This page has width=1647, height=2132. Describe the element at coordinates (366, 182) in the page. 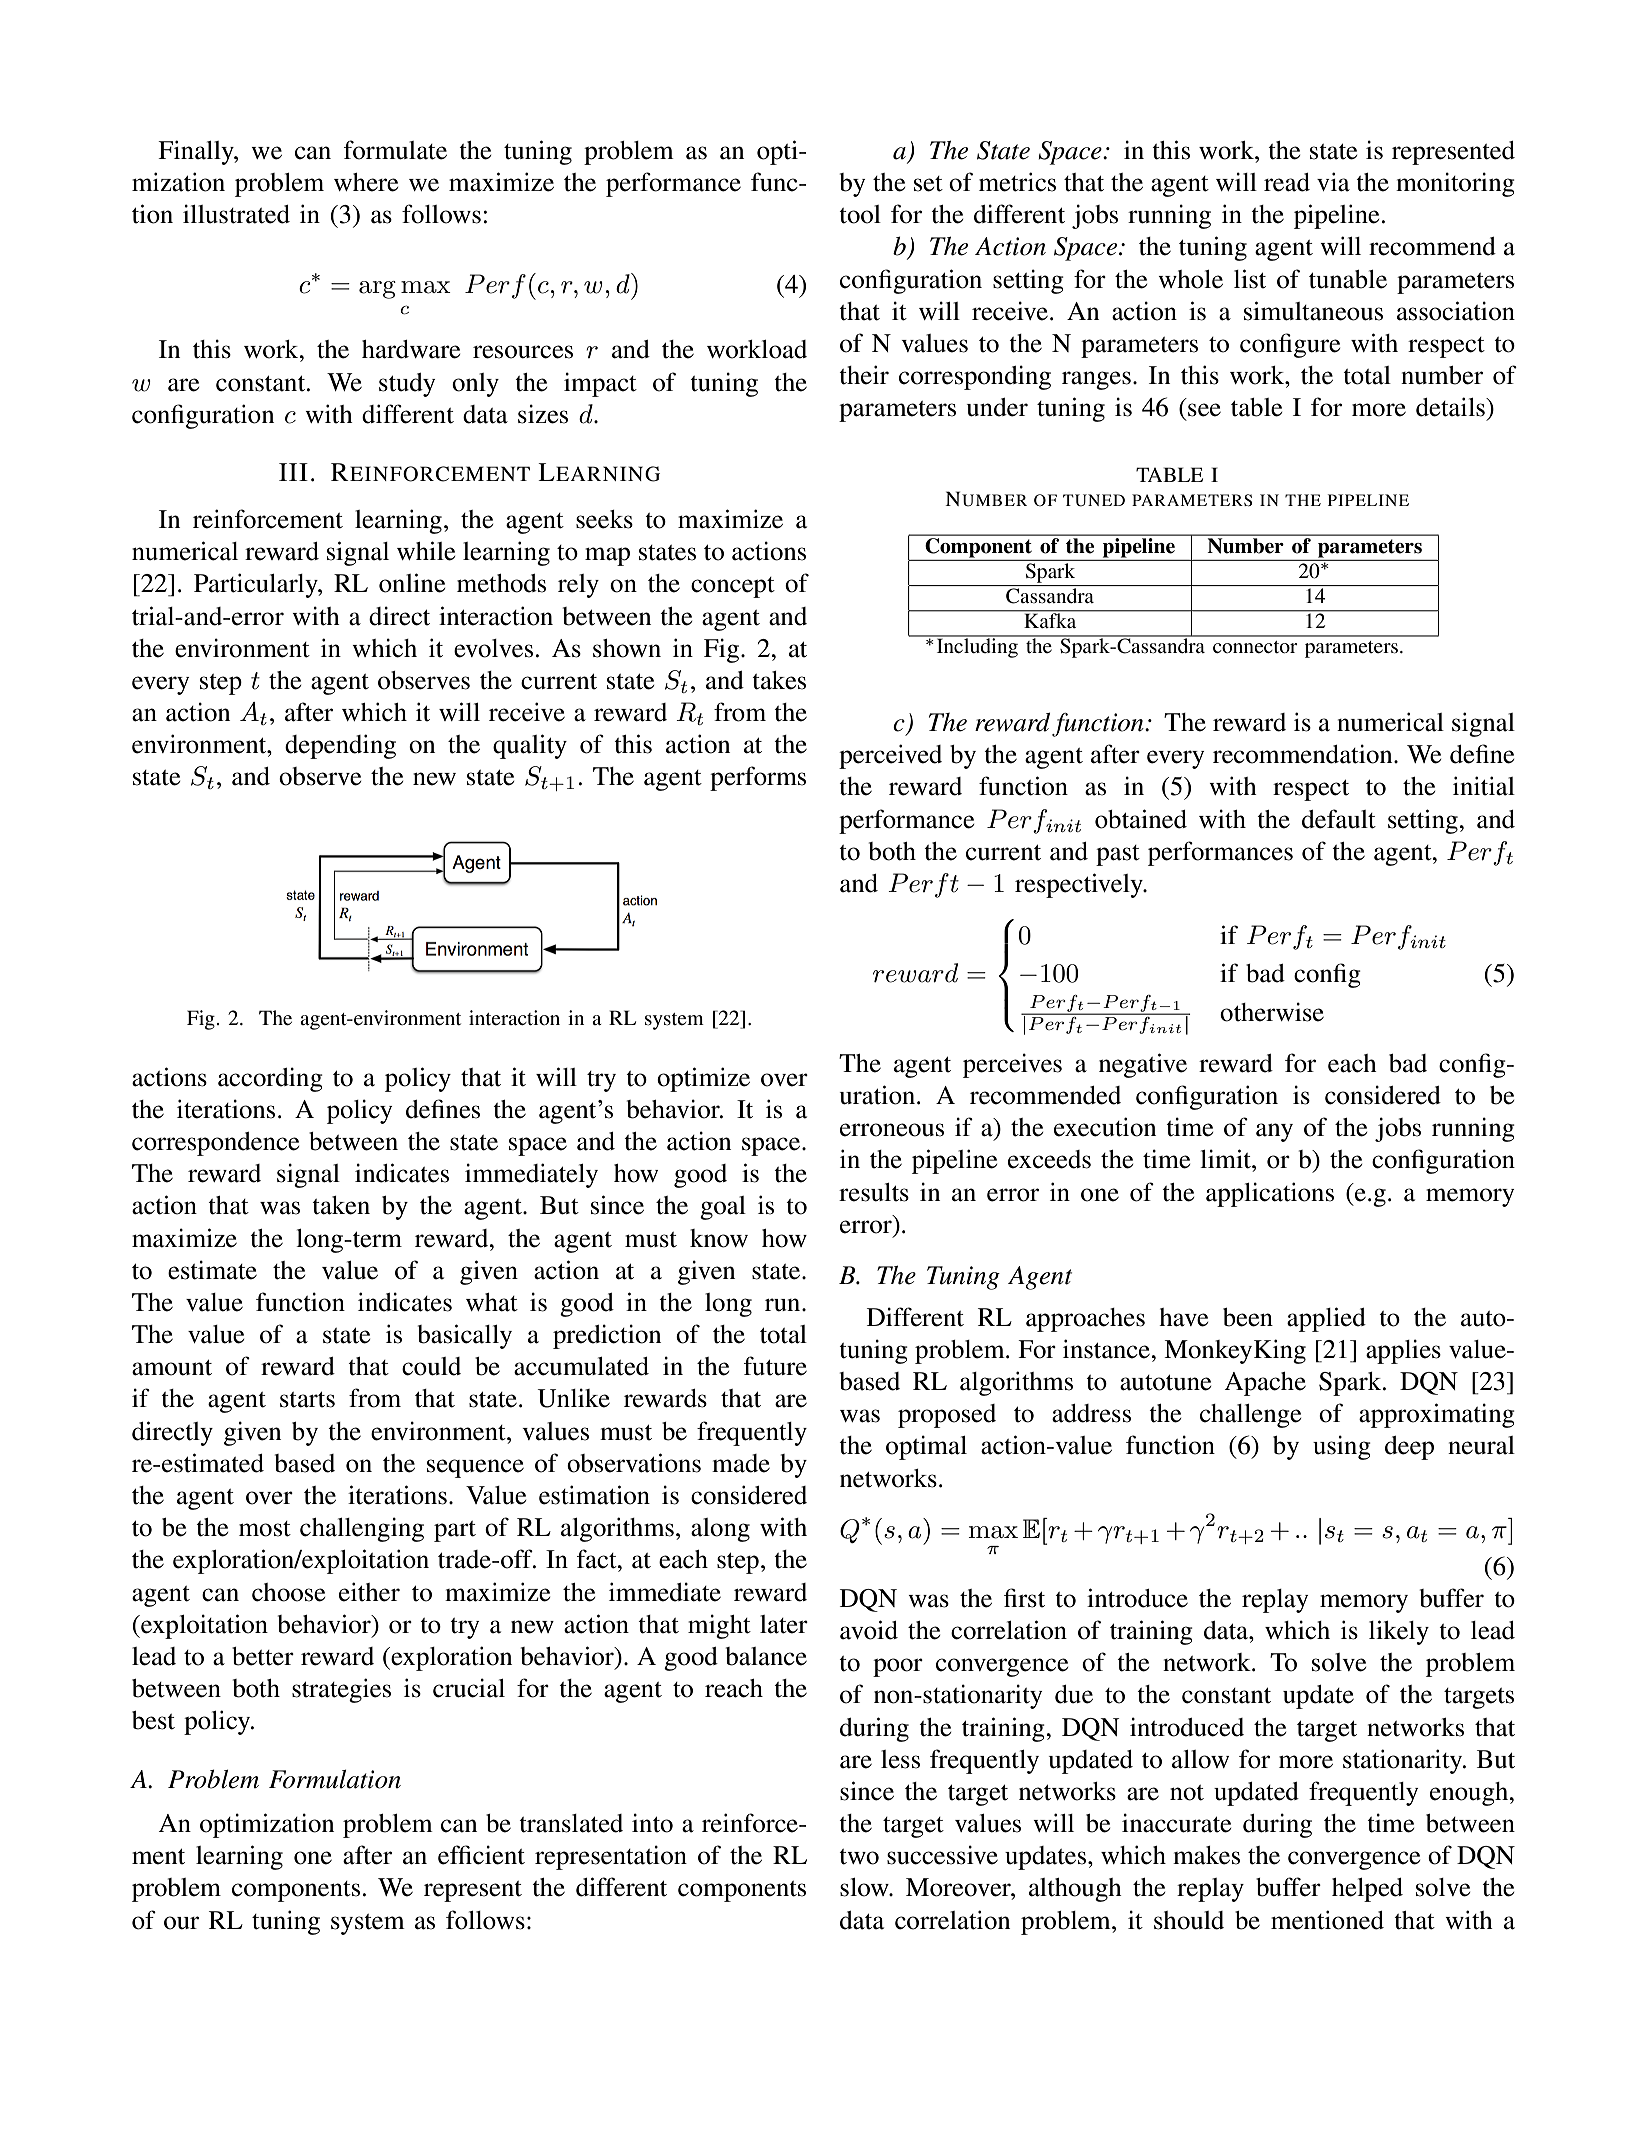

I see `where` at that location.
